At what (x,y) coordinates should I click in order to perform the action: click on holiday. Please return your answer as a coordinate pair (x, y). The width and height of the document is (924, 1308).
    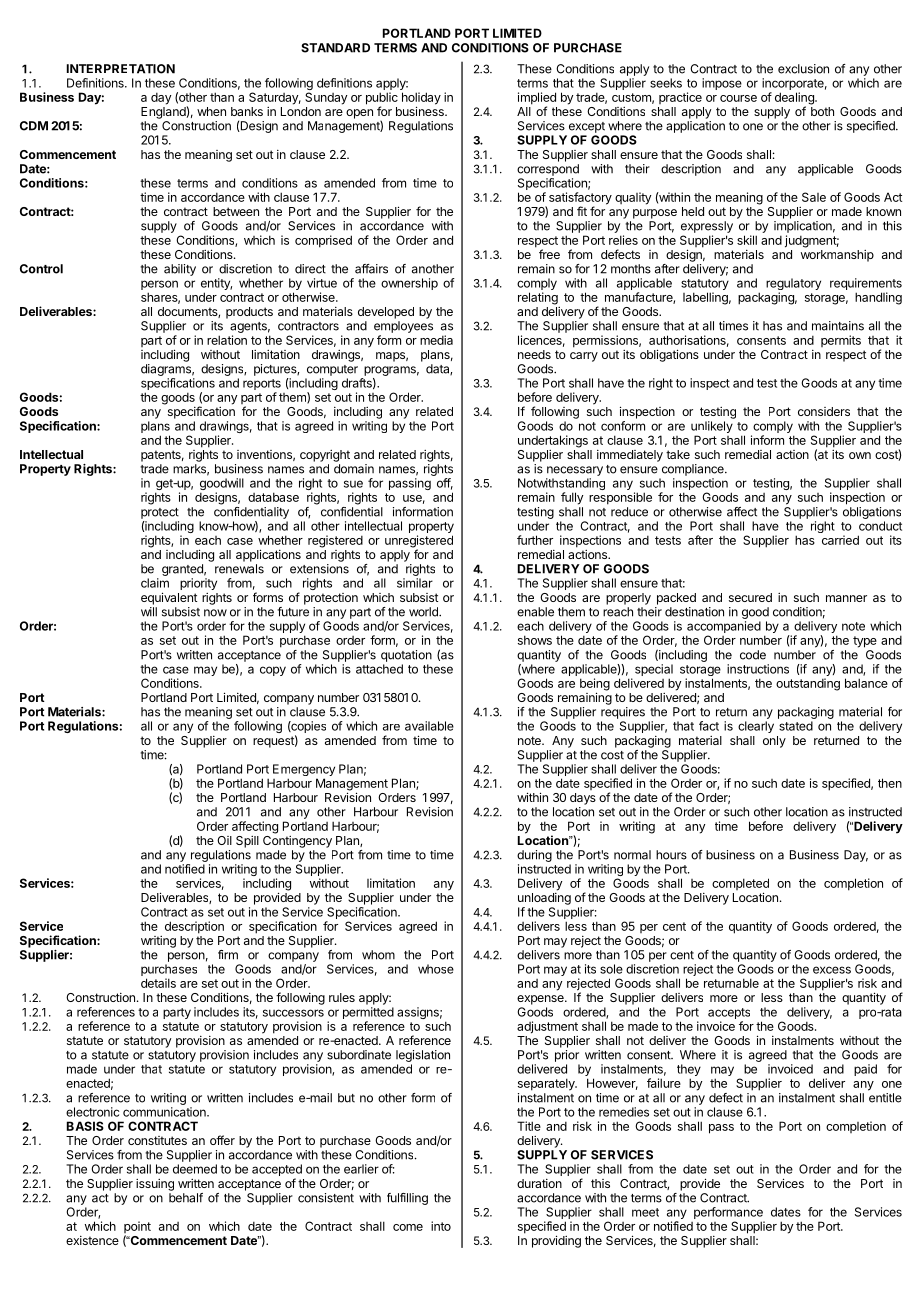
    Looking at the image, I should click on (421, 99).
